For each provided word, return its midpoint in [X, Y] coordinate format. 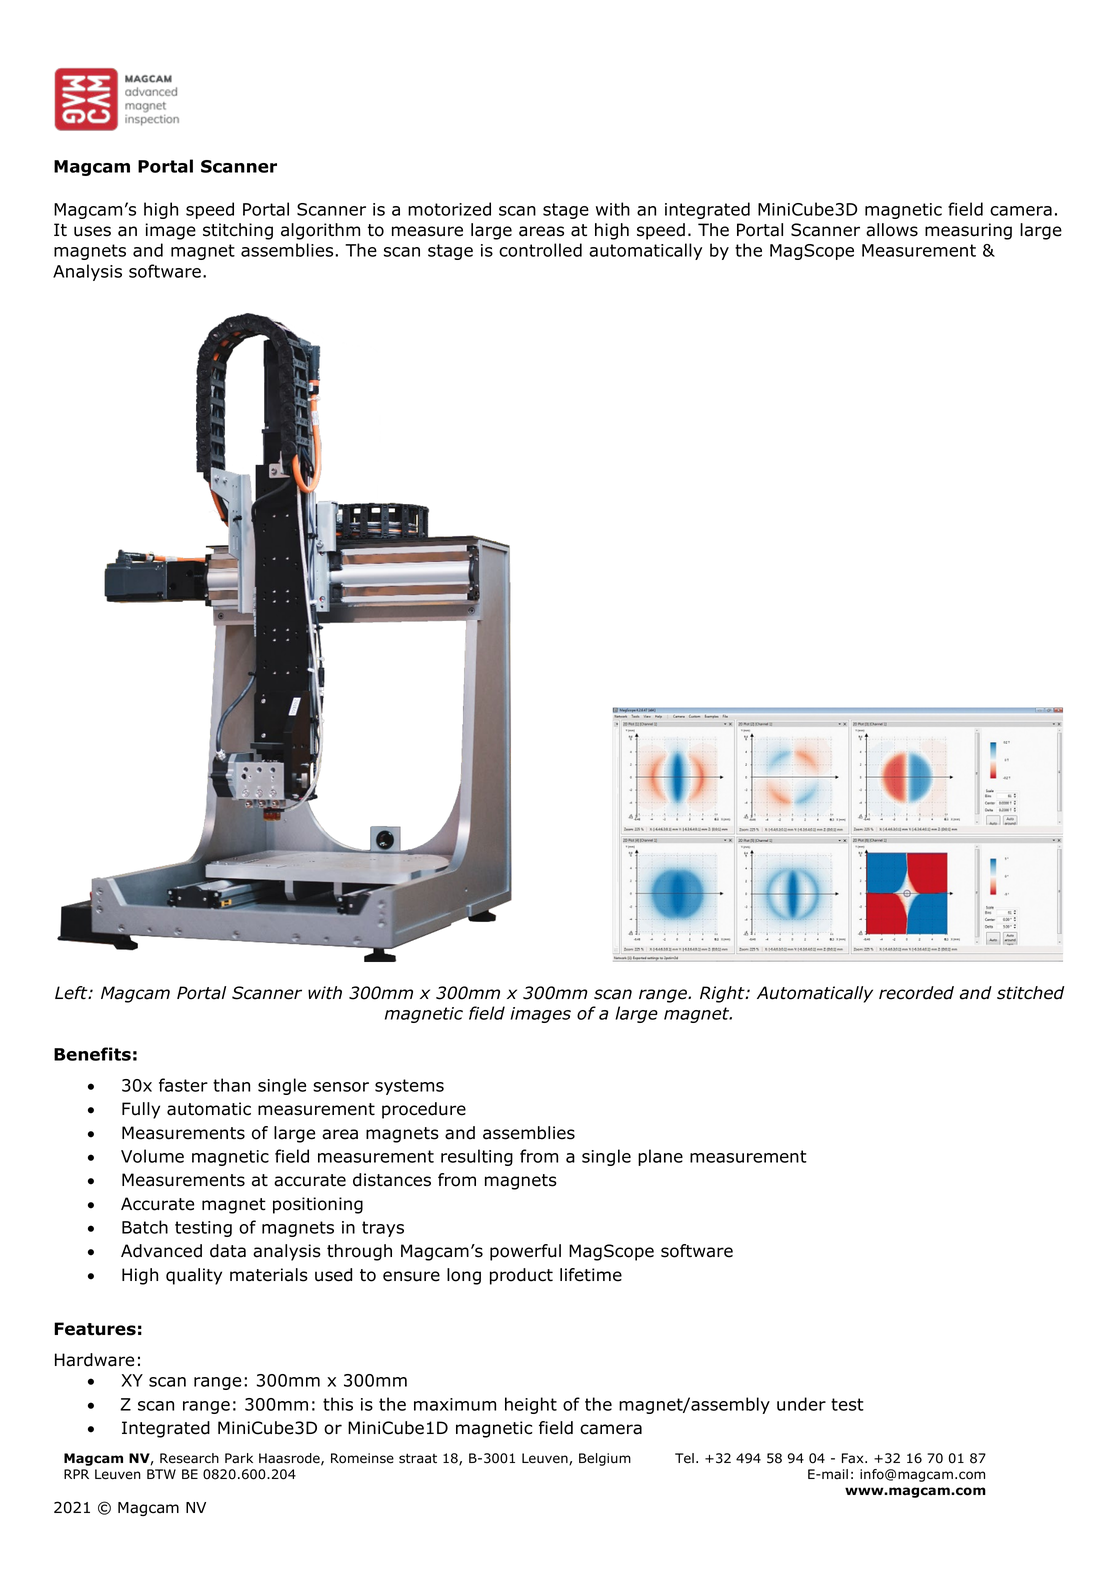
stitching [238, 231]
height [531, 1405]
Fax [854, 1458]
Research [189, 1458]
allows [892, 230]
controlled [540, 250]
